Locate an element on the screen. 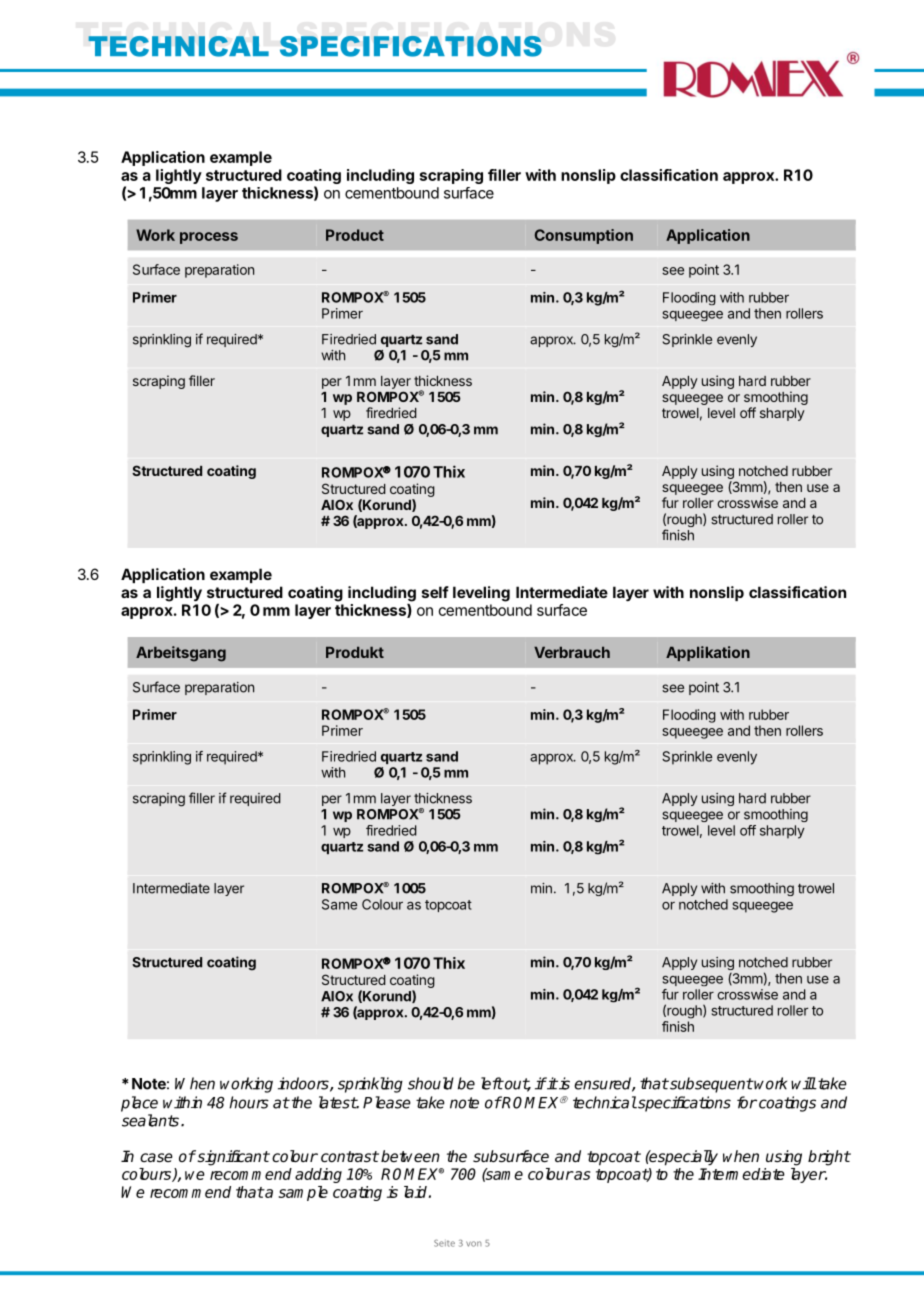  Please is located at coordinates (387, 1102).
